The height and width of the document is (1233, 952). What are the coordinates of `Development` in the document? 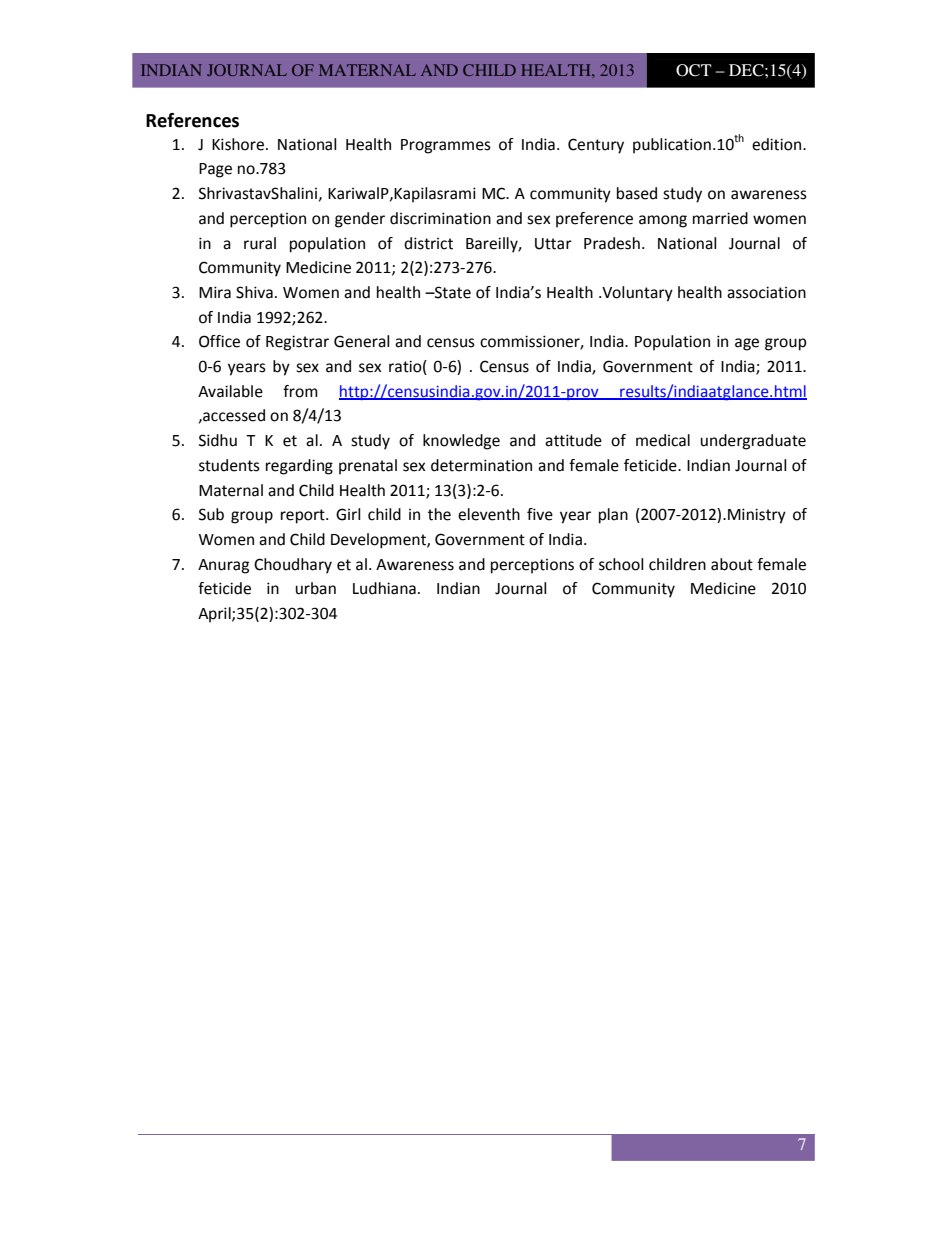 It's located at (379, 541).
